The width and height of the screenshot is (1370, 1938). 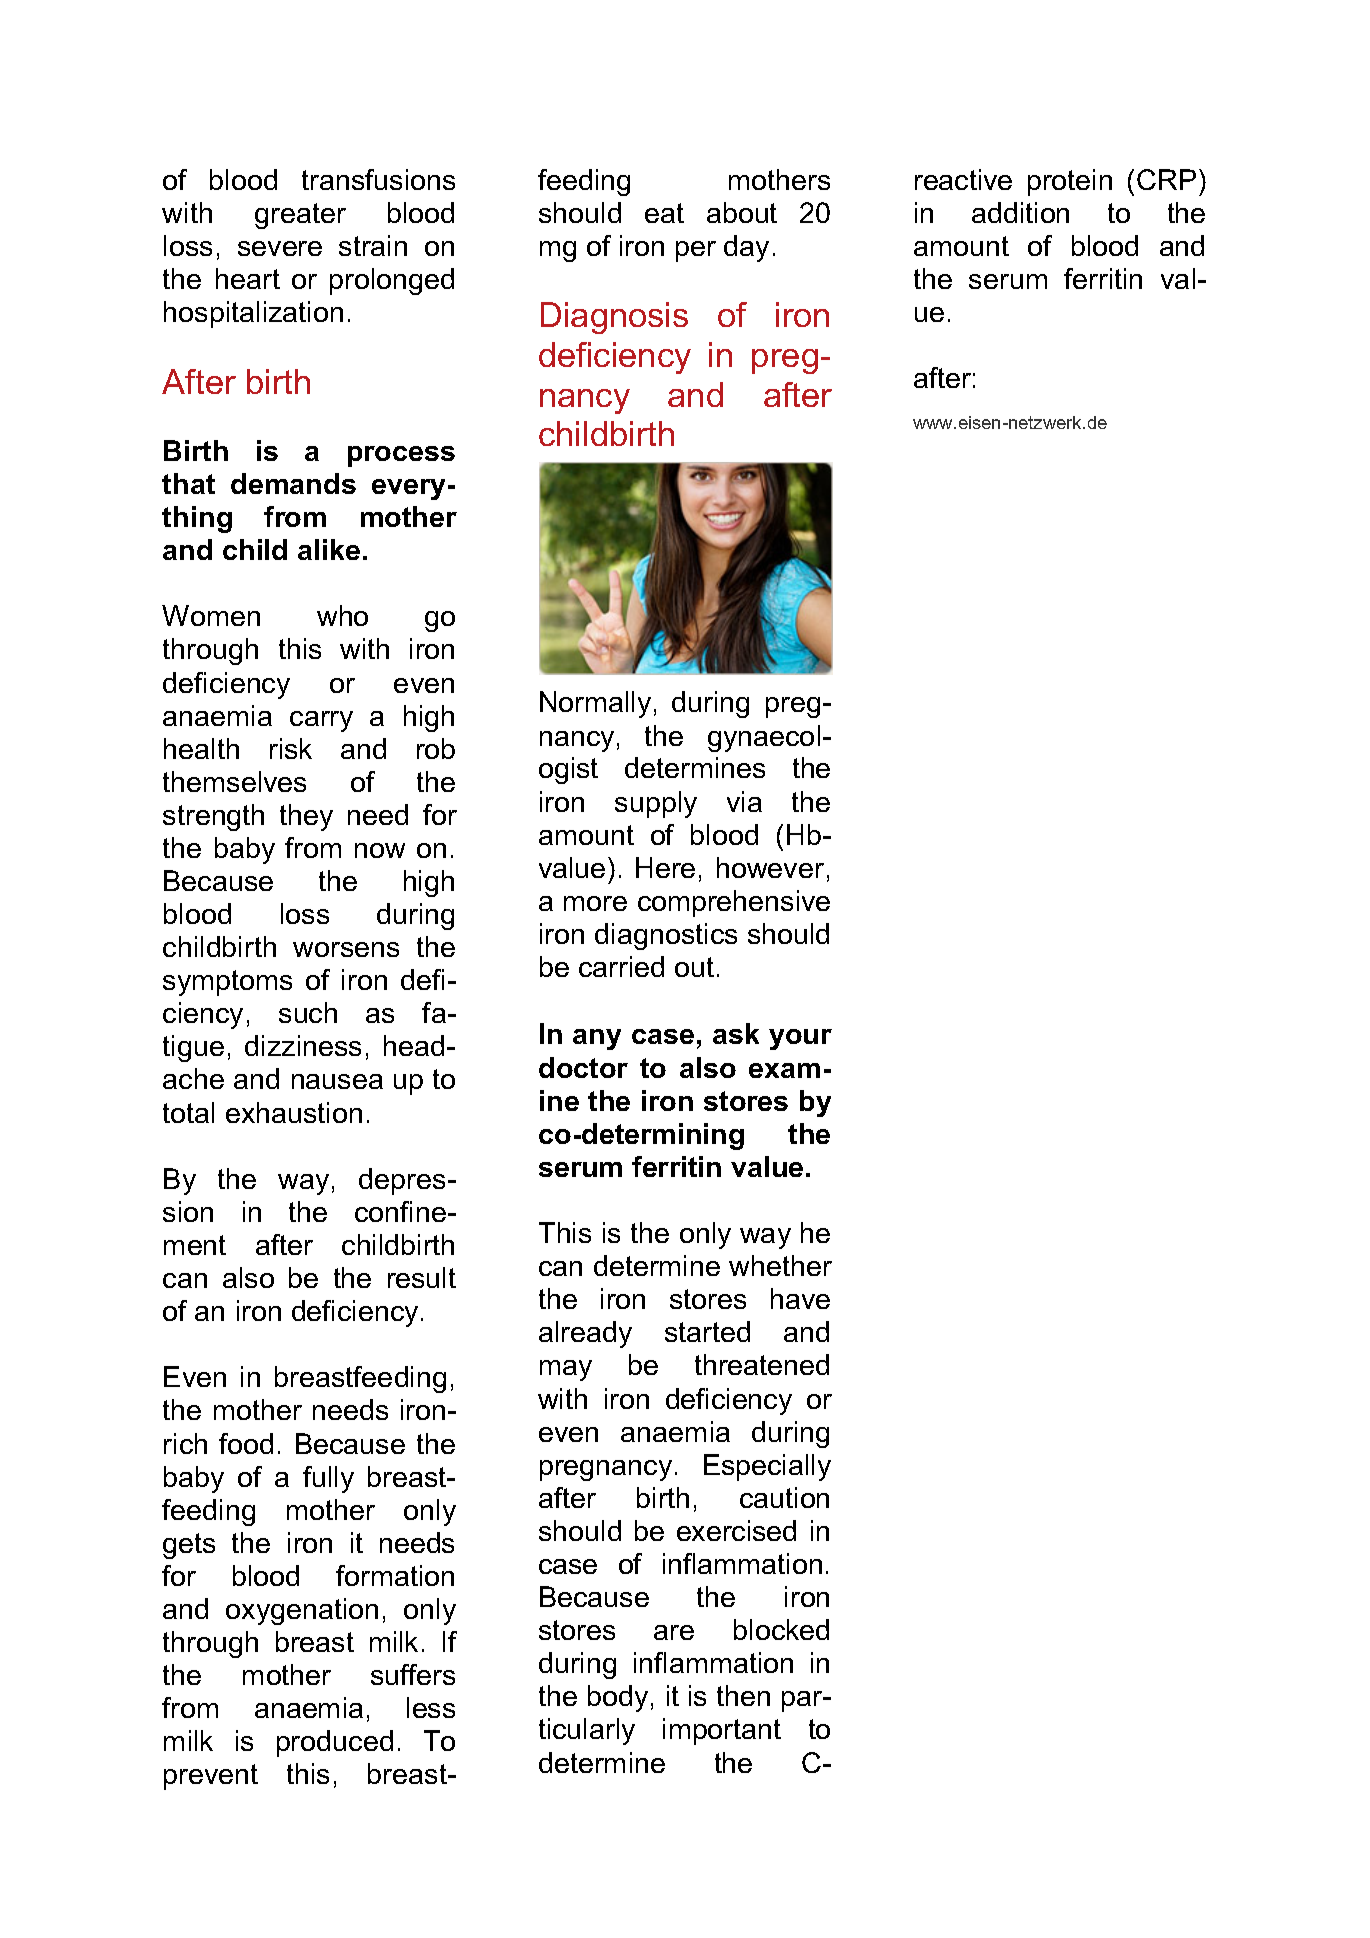 What do you see at coordinates (335, 1743) in the screenshot?
I see `produced` at bounding box center [335, 1743].
